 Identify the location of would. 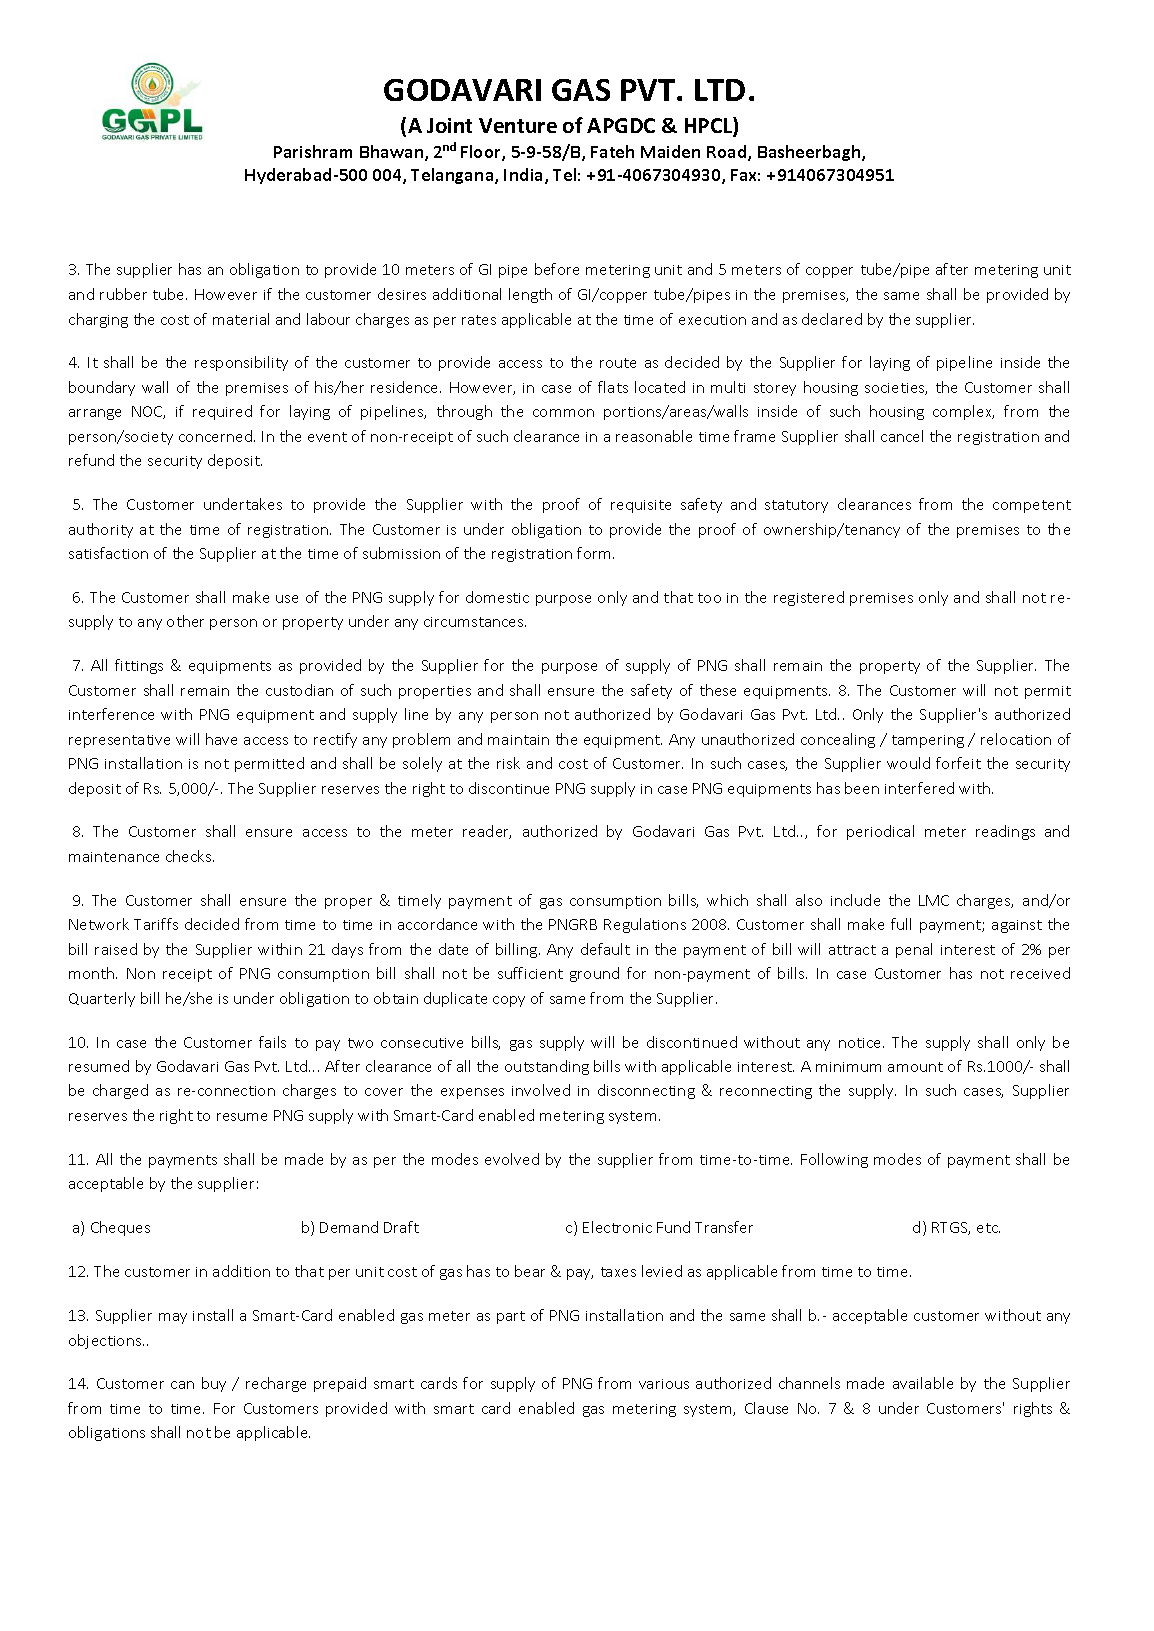
(908, 763).
